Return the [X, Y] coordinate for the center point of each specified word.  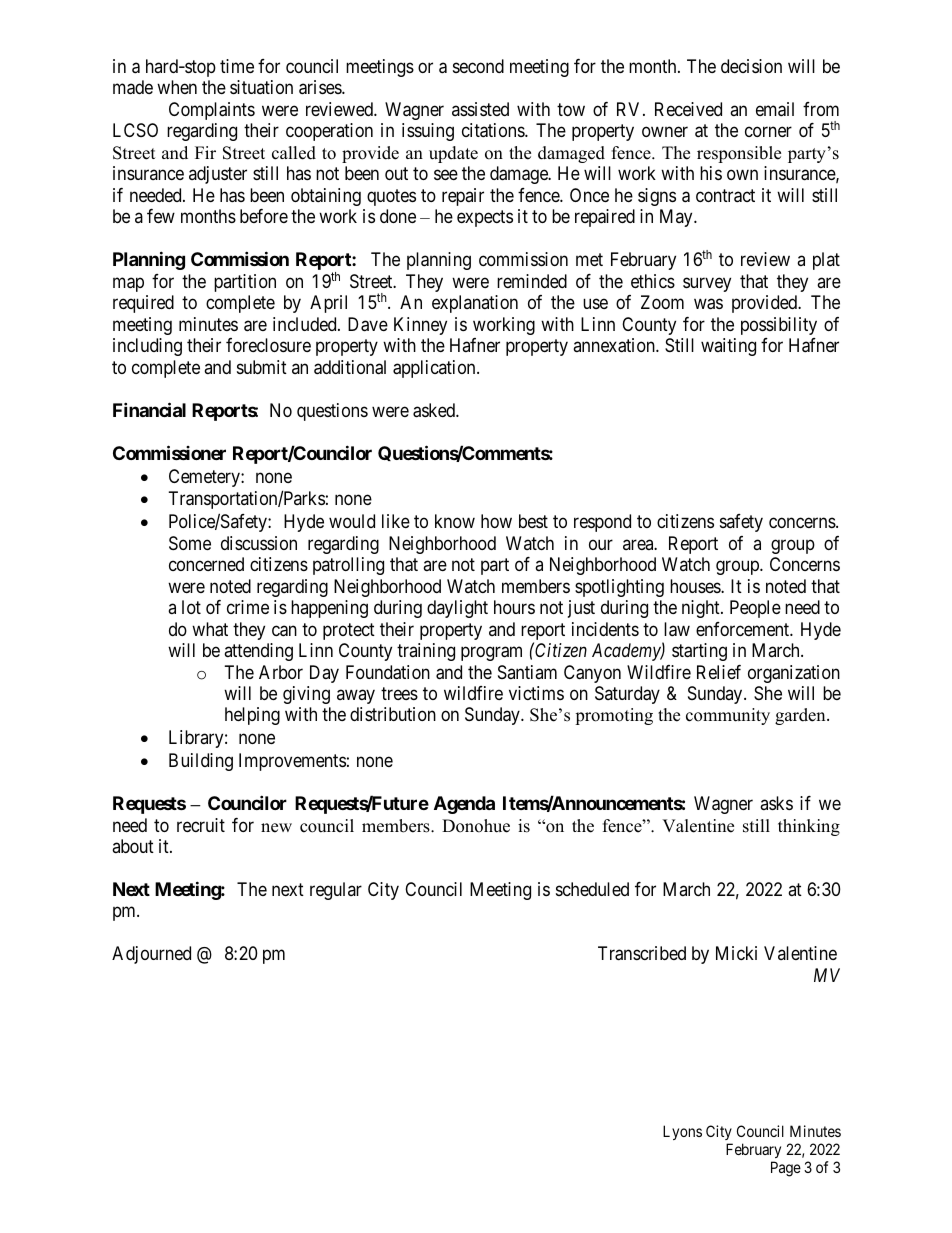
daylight [457, 609]
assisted [480, 109]
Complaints [212, 111]
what [210, 629]
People [755, 609]
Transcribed [642, 953]
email [775, 109]
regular [336, 891]
